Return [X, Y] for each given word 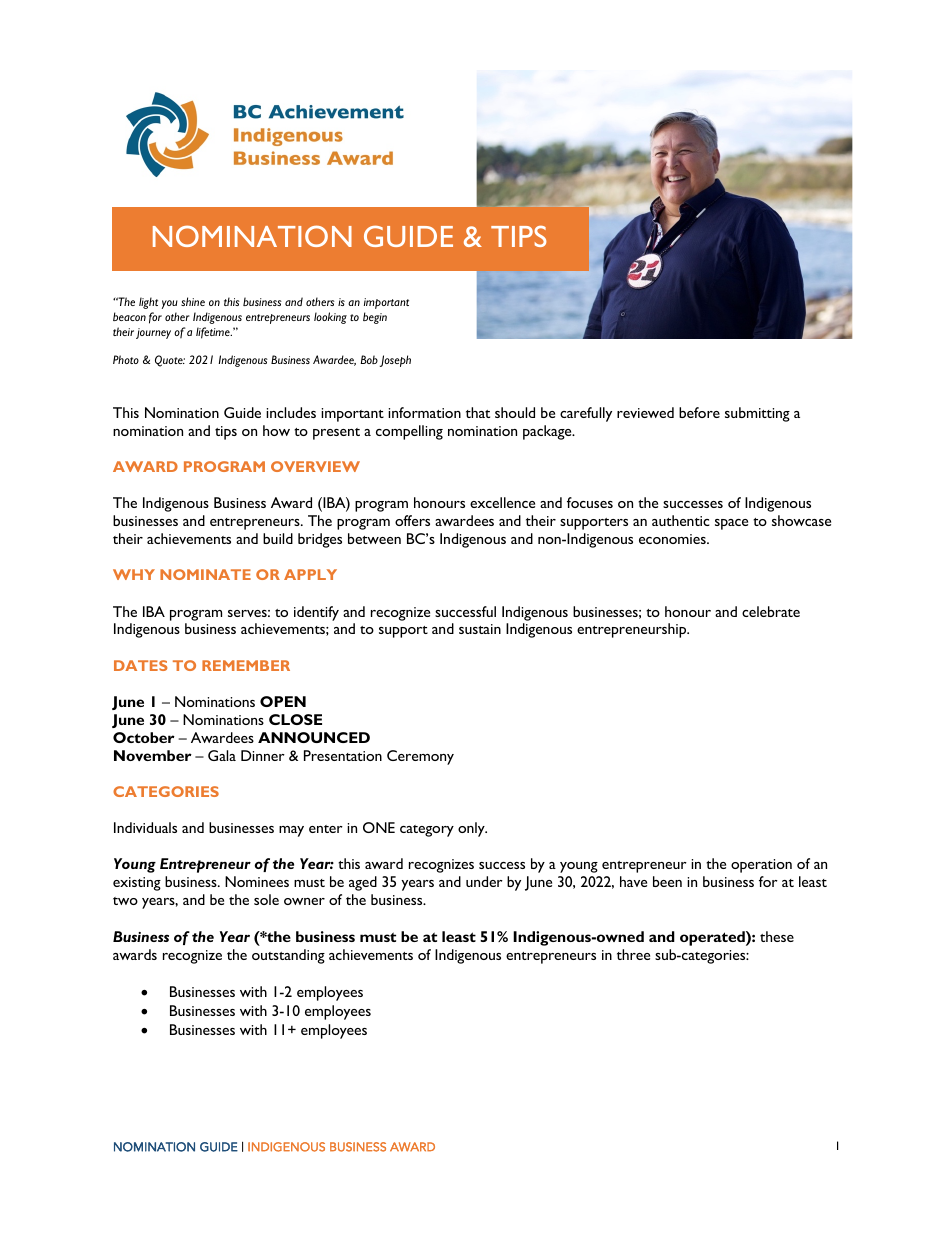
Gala [222, 755]
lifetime [214, 333]
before [699, 412]
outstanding [288, 956]
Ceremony [420, 757]
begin [375, 318]
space [731, 524]
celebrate [771, 611]
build [278, 538]
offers [412, 520]
